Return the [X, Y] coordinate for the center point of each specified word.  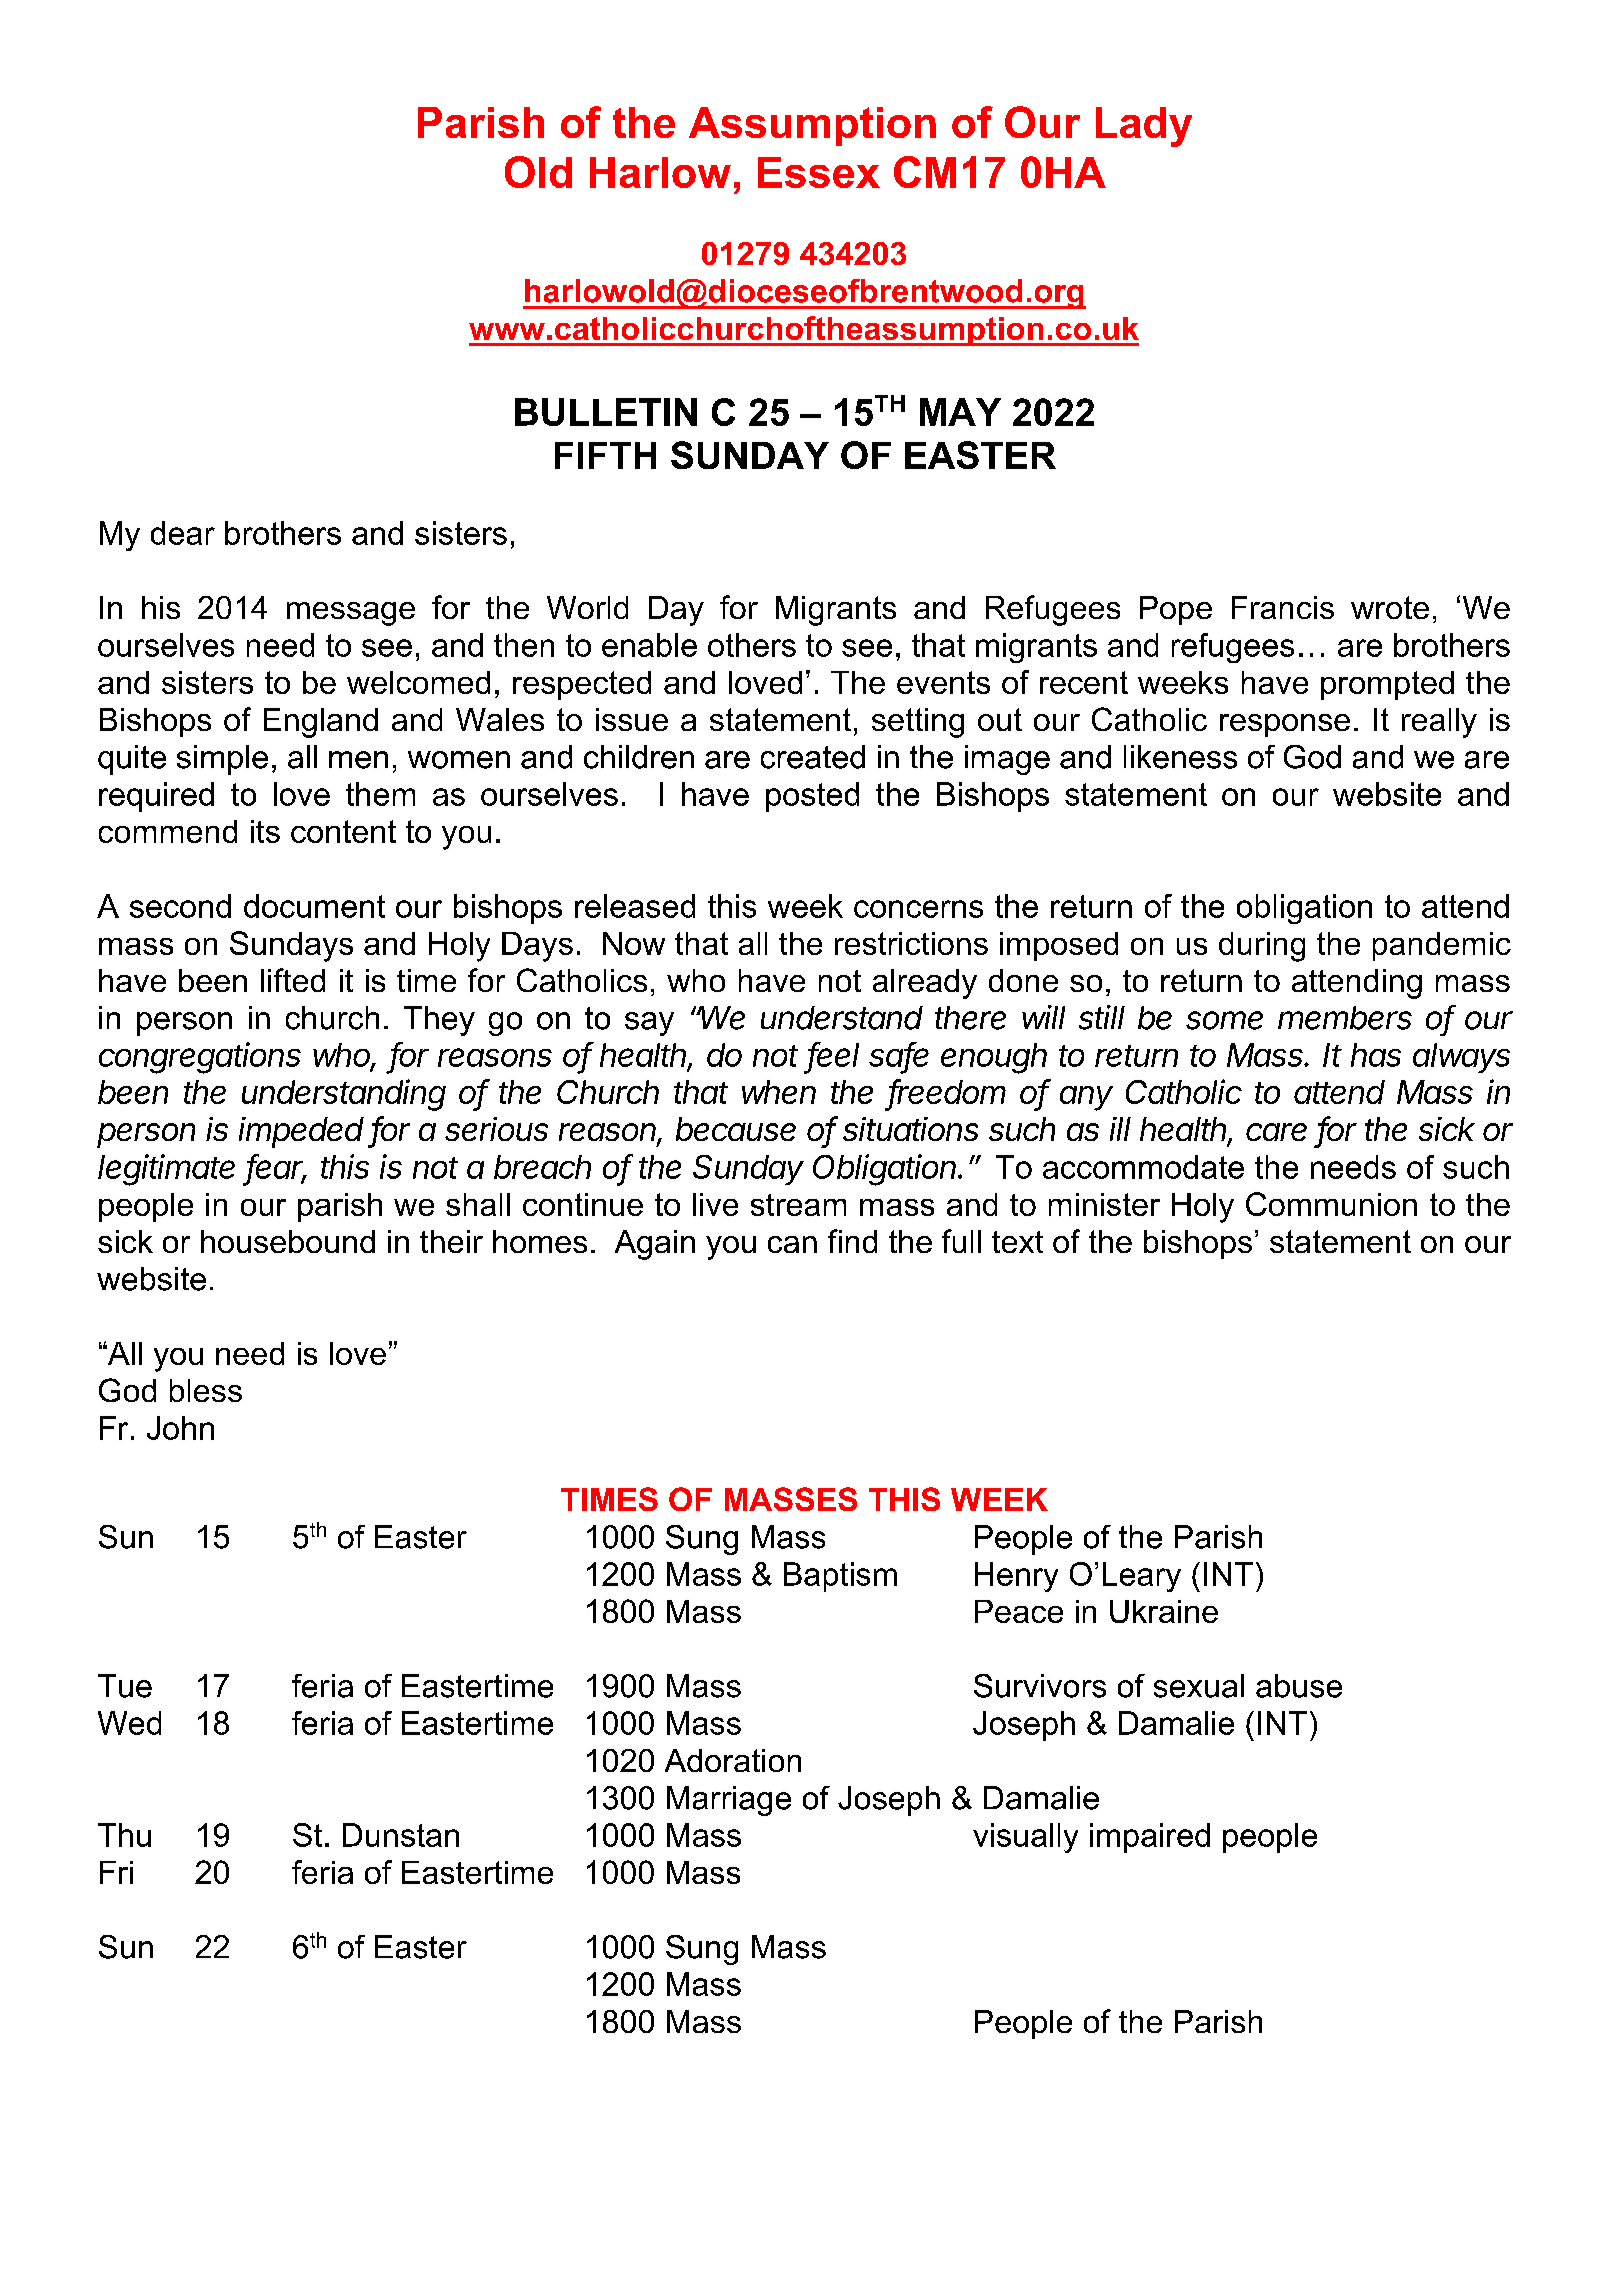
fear [277, 1167]
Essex [819, 172]
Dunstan [401, 1835]
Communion [1331, 1204]
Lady [1144, 127]
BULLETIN [606, 412]
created [813, 757]
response [1285, 725]
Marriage [729, 1801]
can [792, 1244]
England [321, 723]
